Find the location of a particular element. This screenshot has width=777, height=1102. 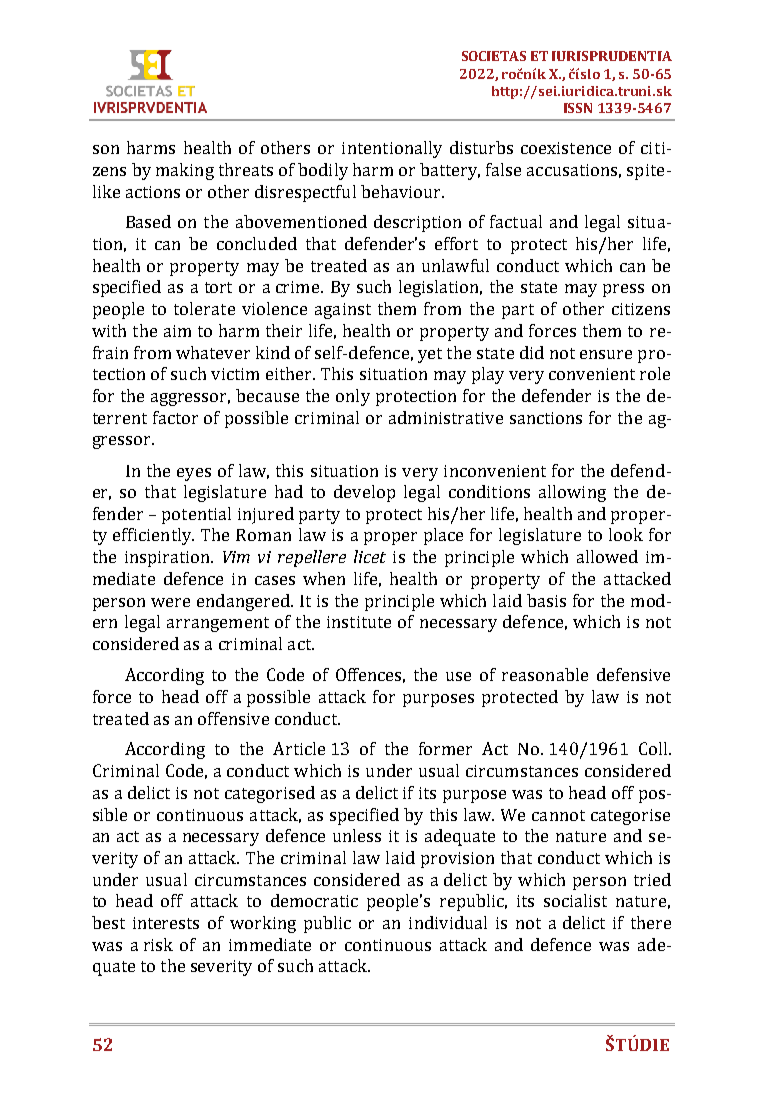

interests is located at coordinates (166, 923).
